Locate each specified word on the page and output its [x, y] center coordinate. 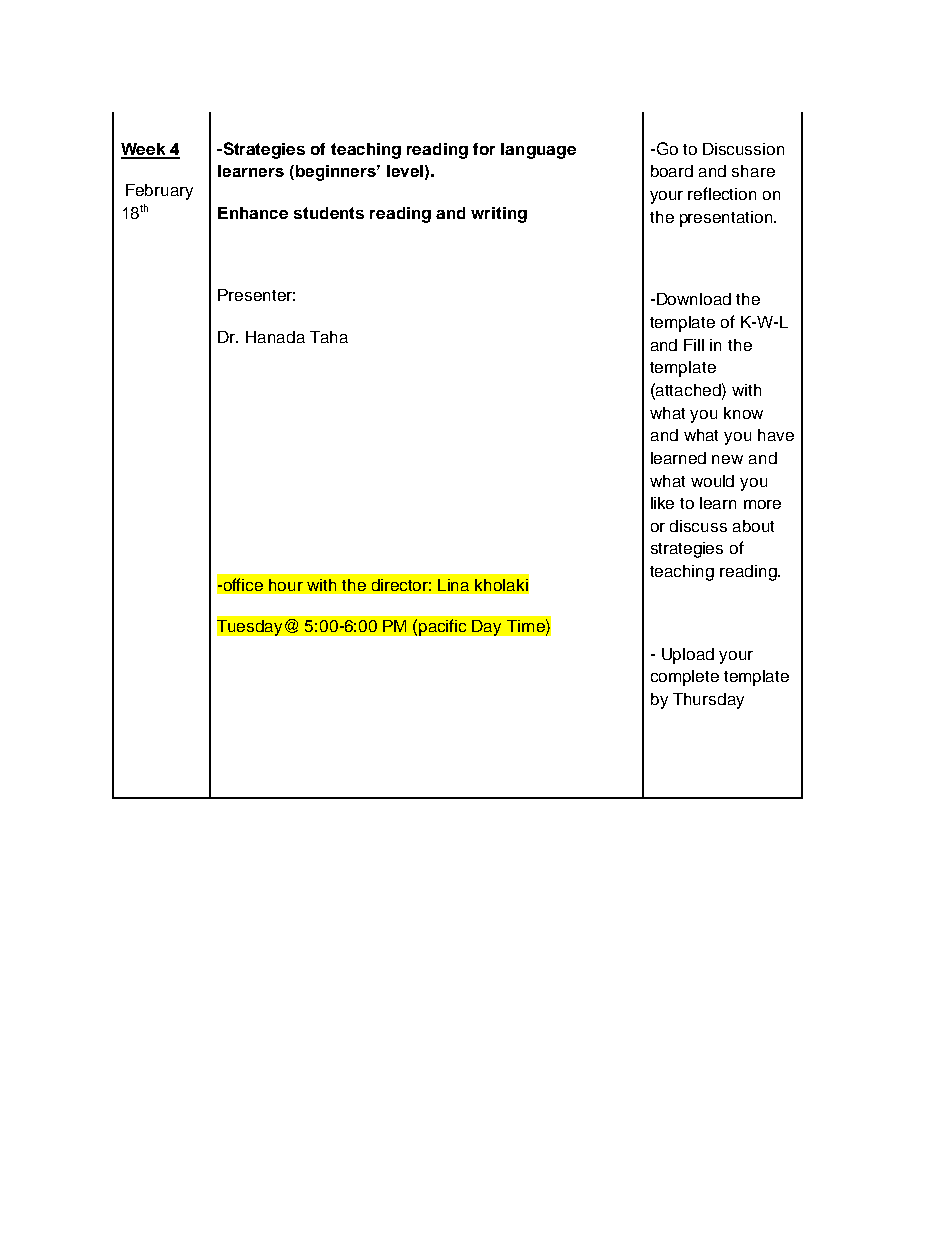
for [484, 149]
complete [685, 678]
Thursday [708, 701]
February [159, 192]
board [672, 171]
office [242, 584]
